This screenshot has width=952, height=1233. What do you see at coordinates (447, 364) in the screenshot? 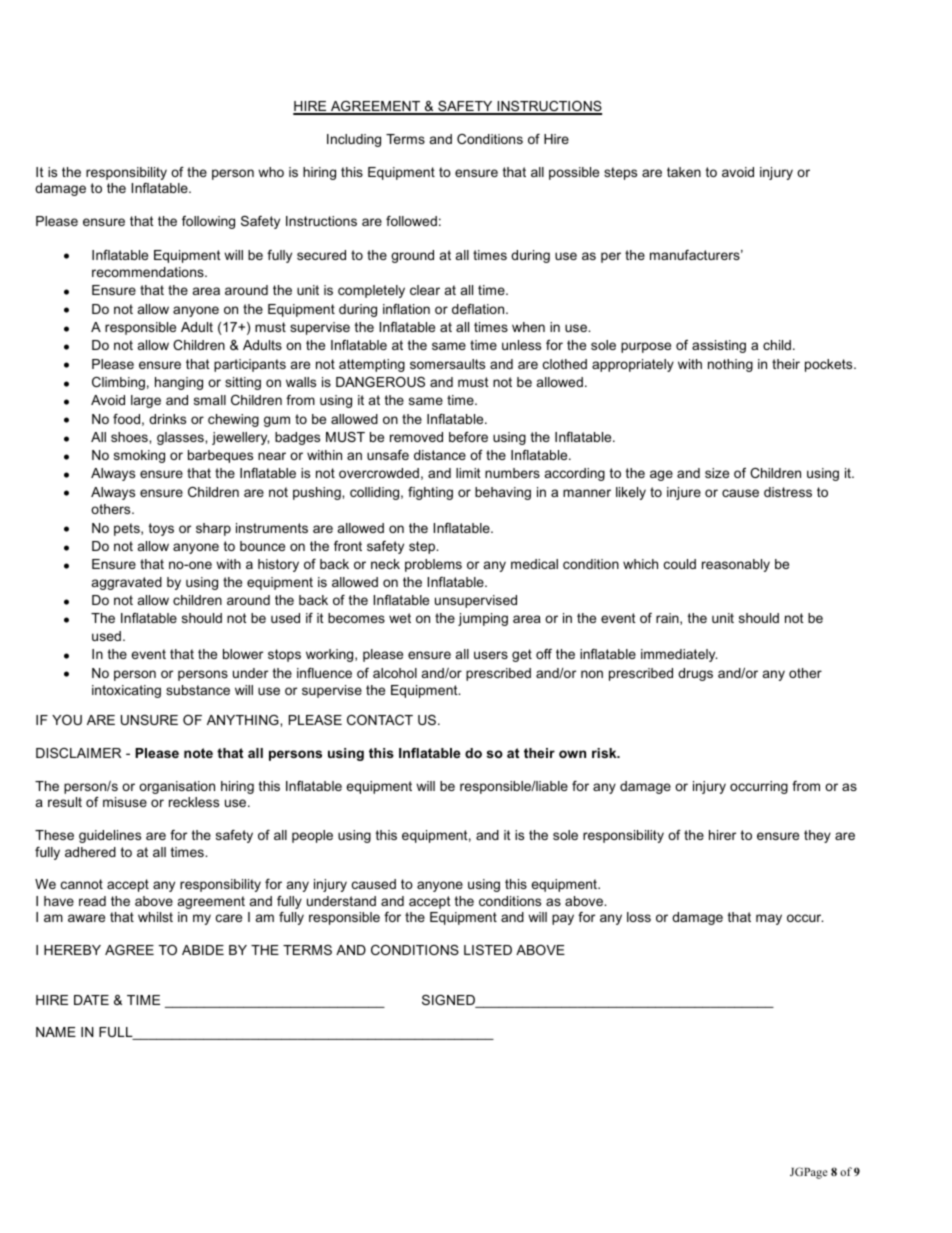
I see `somersaults` at bounding box center [447, 364].
